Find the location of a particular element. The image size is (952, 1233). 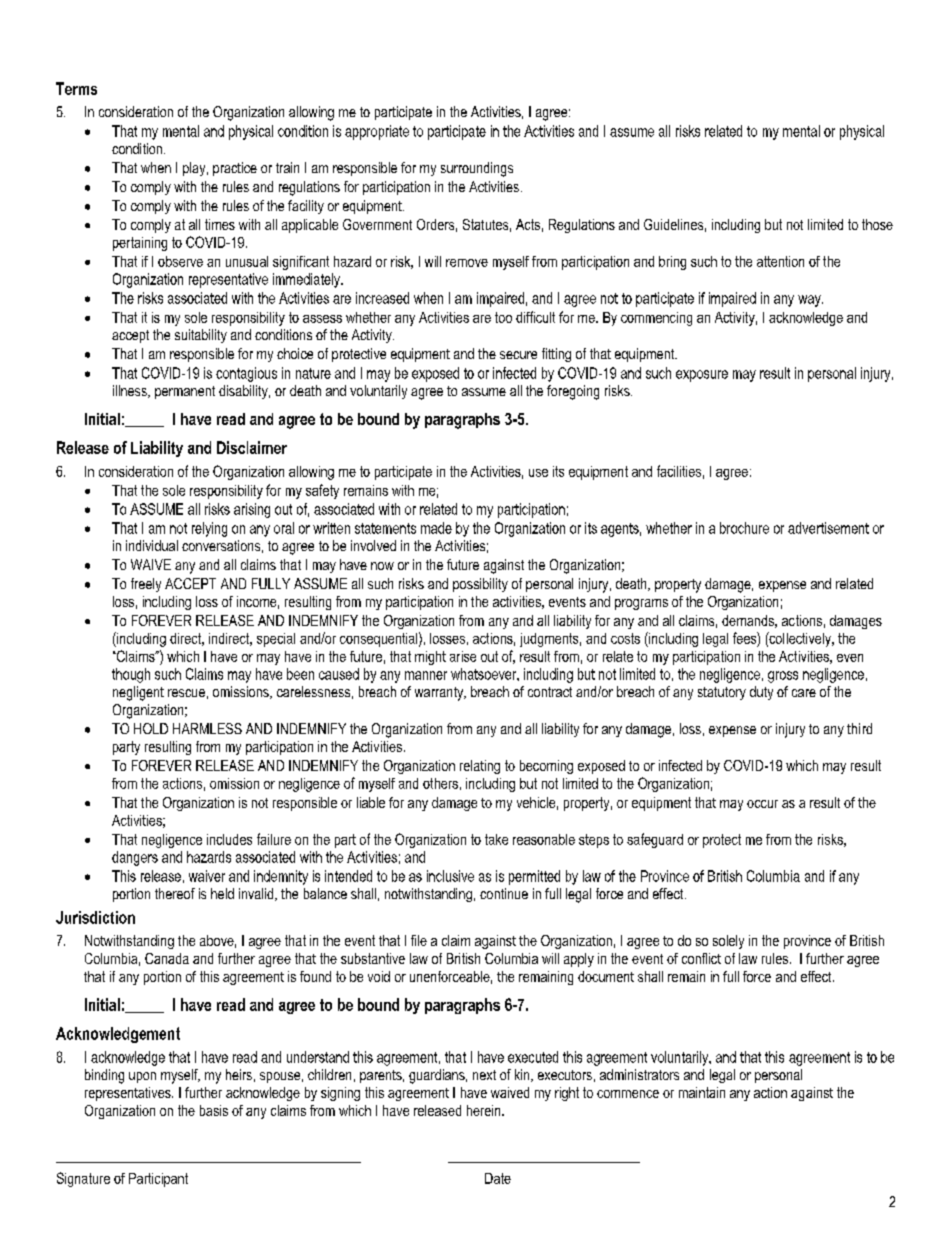

others is located at coordinates (440, 783).
